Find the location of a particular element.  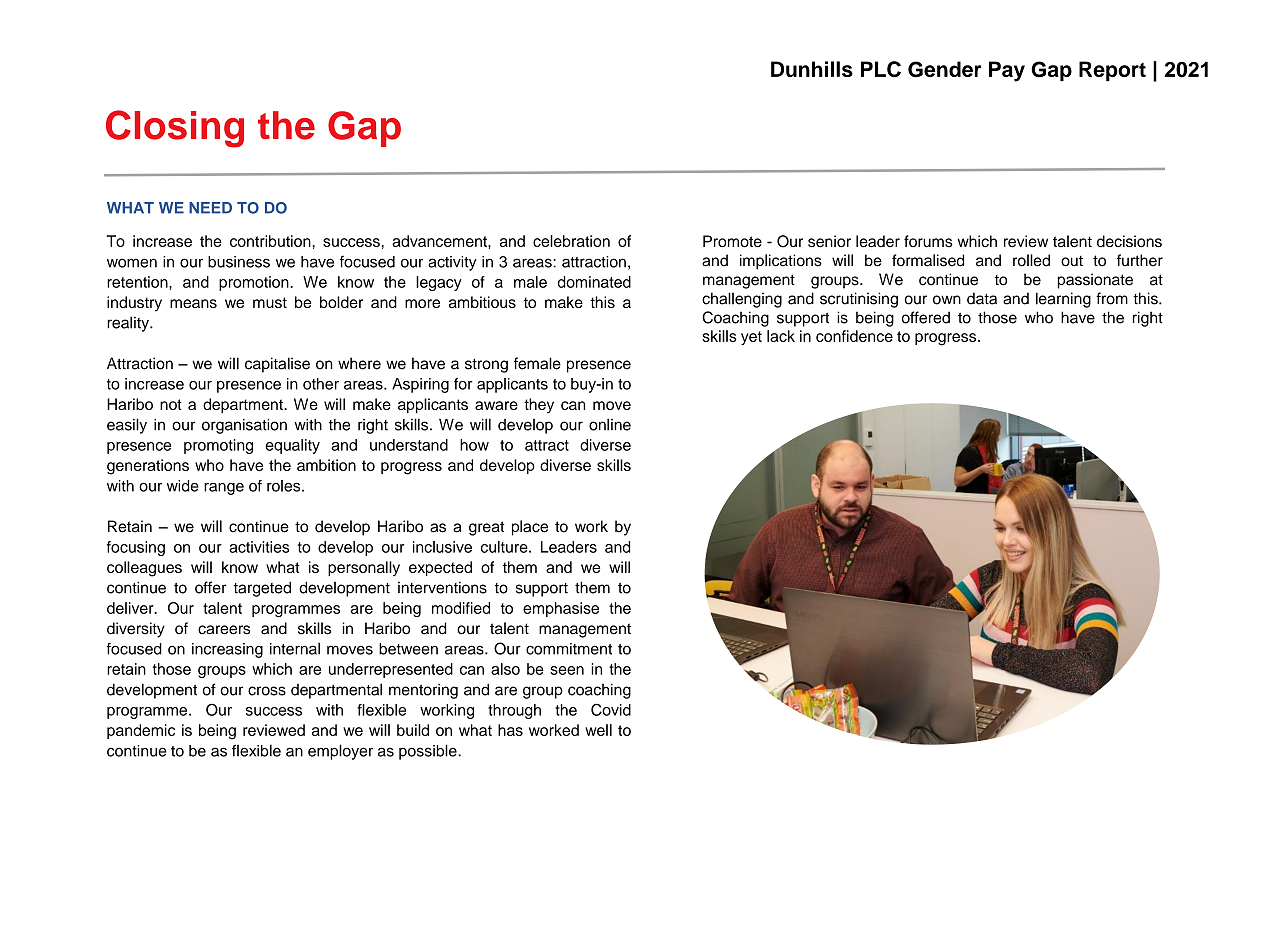

pandemic is located at coordinates (141, 731).
